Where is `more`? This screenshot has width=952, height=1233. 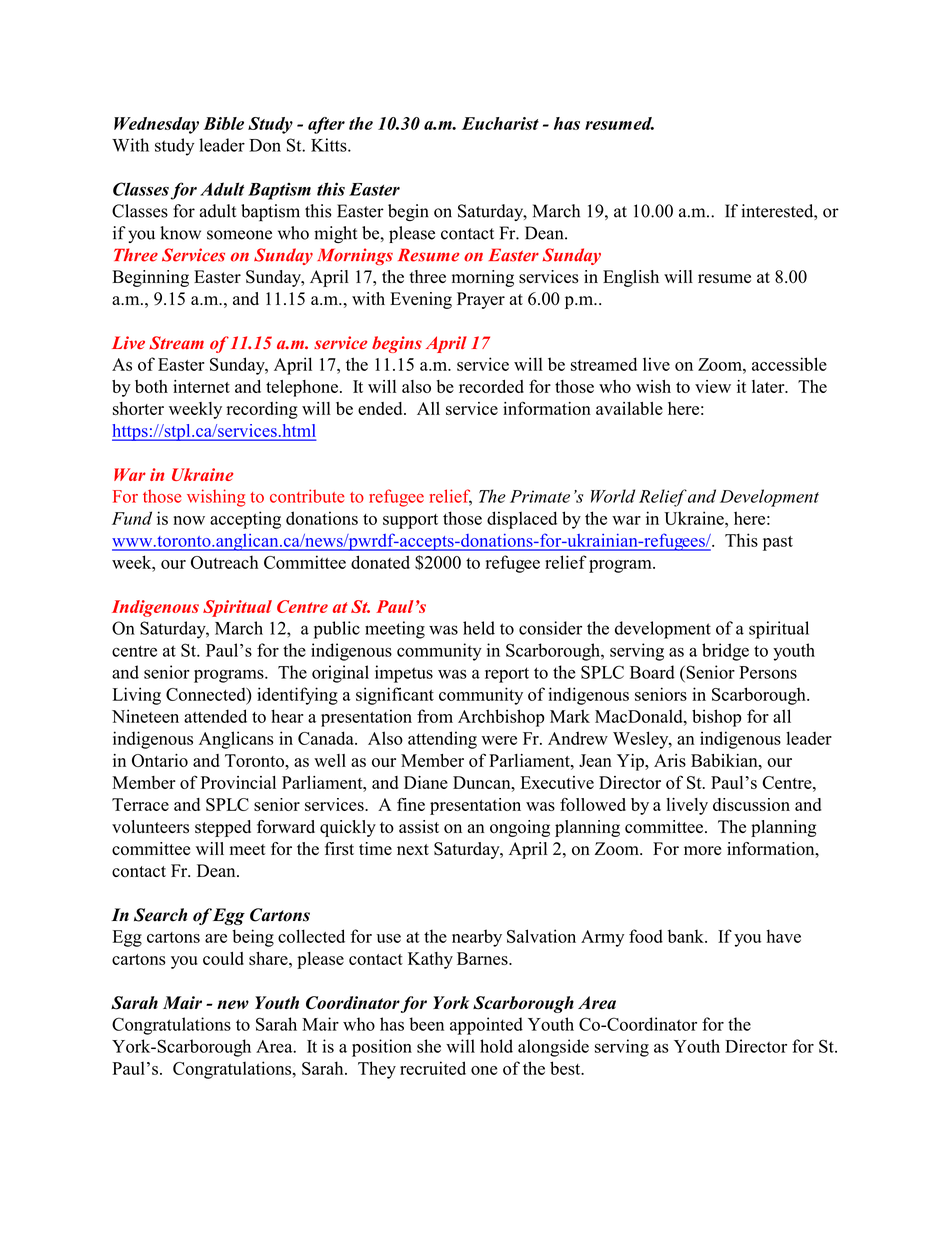 more is located at coordinates (702, 851).
